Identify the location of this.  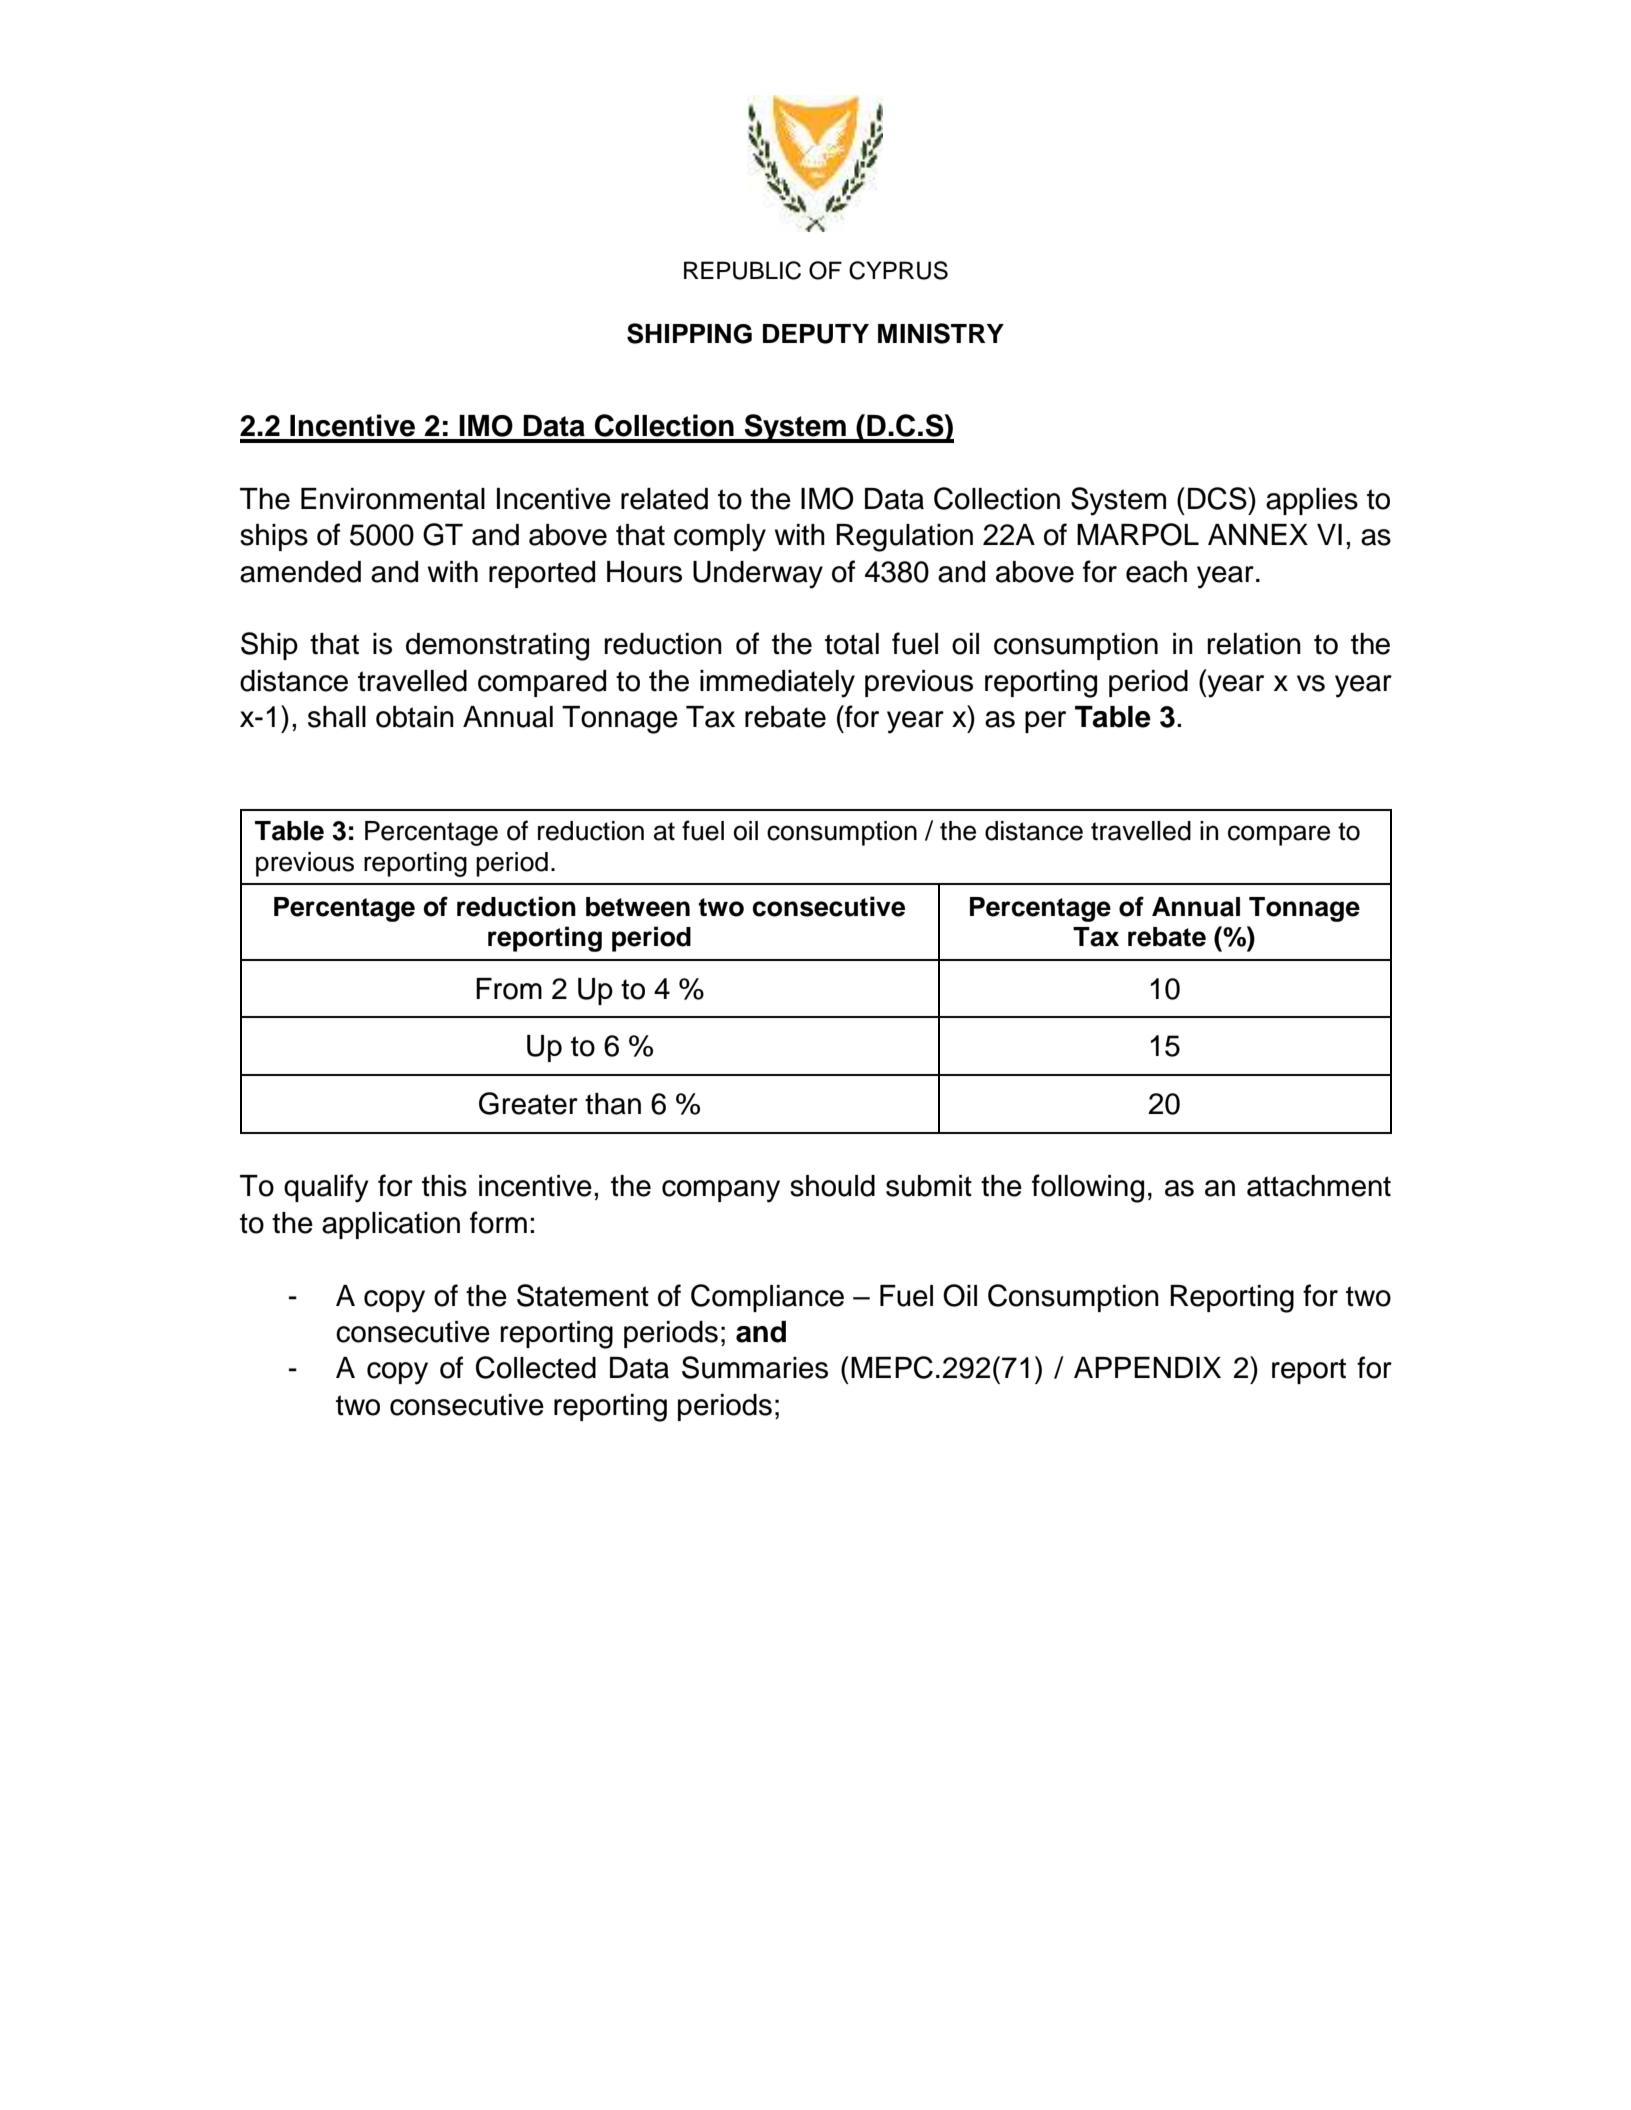
(444, 1186).
